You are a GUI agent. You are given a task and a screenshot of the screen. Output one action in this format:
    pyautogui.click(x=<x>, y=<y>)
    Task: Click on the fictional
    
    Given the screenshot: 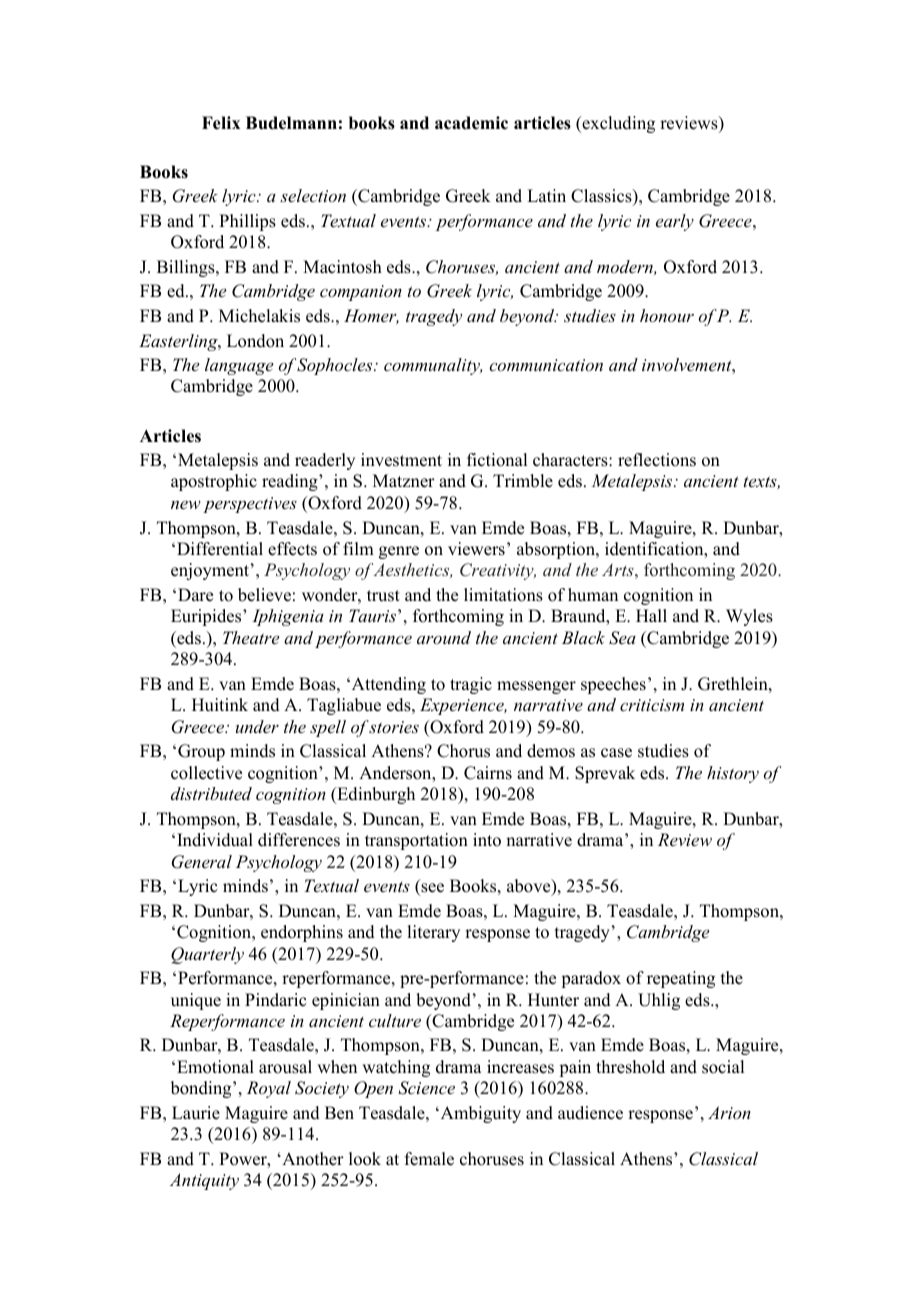 What is the action you would take?
    pyautogui.click(x=497, y=460)
